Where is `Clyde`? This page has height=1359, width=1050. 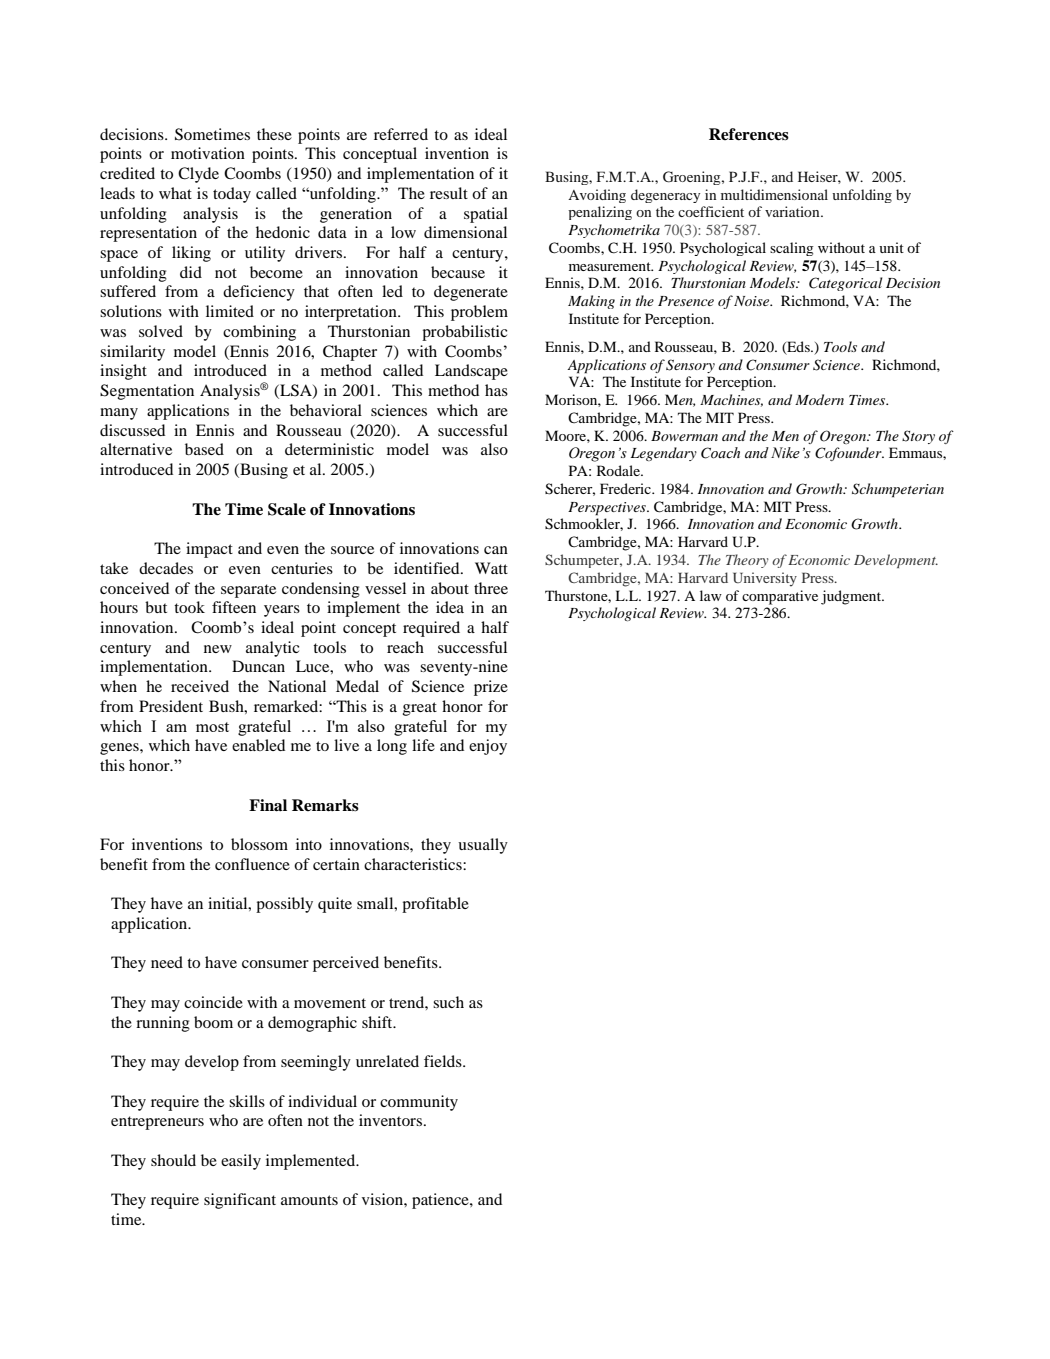 Clyde is located at coordinates (198, 175).
